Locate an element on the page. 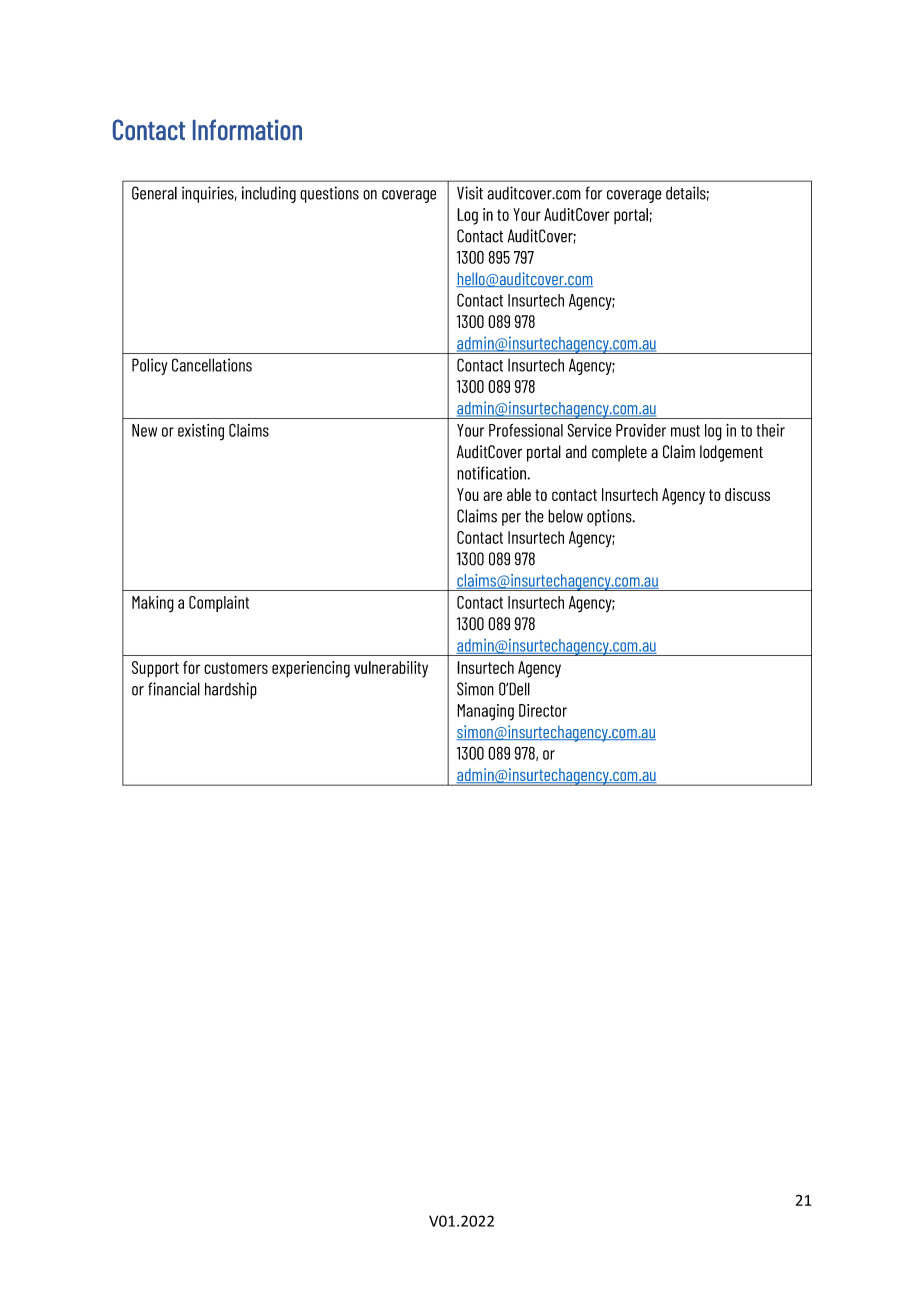 This document has width=924, height=1307. questions is located at coordinates (329, 194).
